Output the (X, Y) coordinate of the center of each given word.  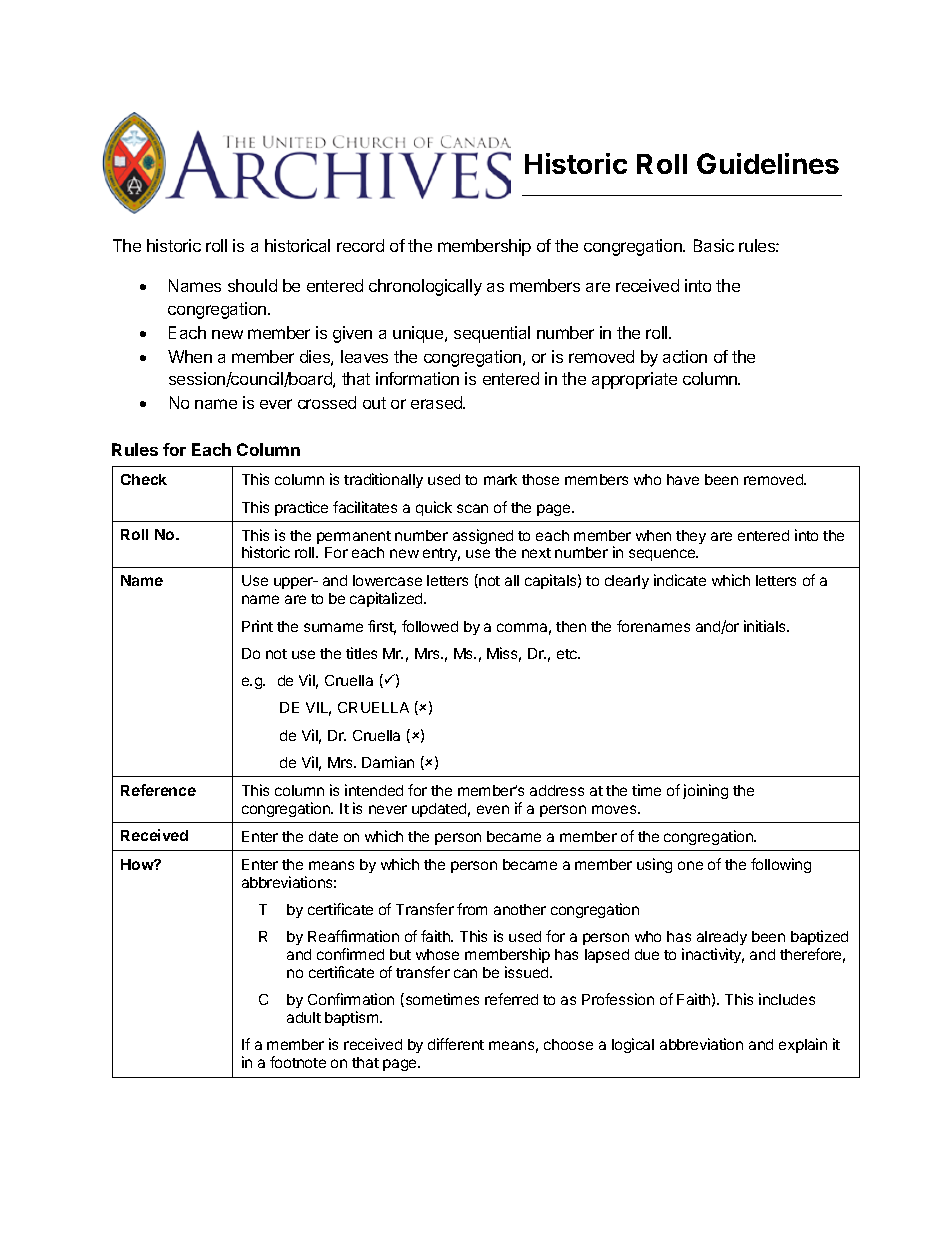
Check (144, 479)
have (683, 479)
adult (304, 1017)
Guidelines (768, 163)
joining (705, 791)
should (252, 285)
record (360, 245)
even (493, 809)
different (456, 1044)
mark (500, 479)
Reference (158, 790)
